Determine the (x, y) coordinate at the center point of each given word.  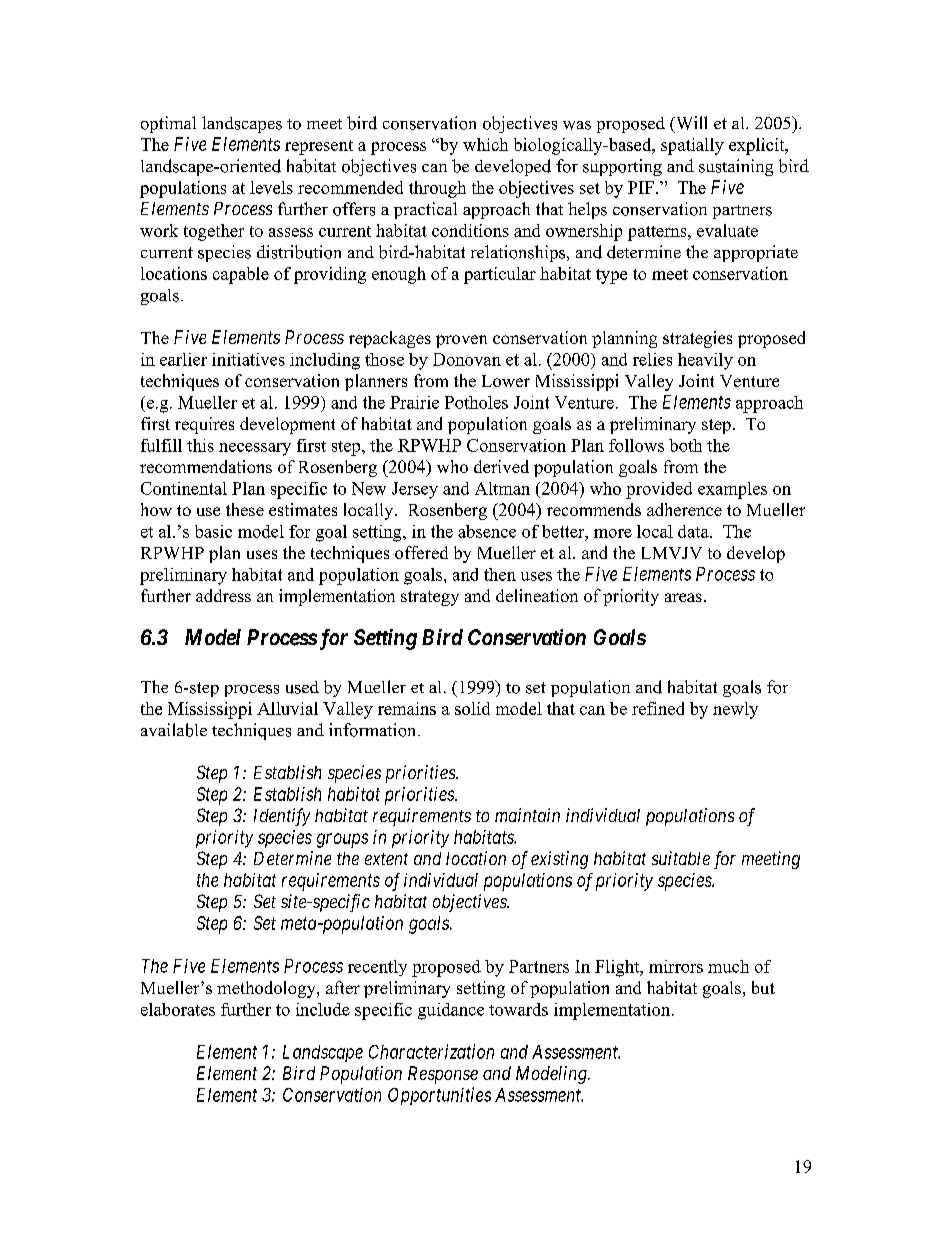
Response (443, 1075)
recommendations (206, 466)
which (485, 144)
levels (271, 187)
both (685, 445)
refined (658, 708)
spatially (692, 146)
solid (472, 708)
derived (501, 466)
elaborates (178, 1009)
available (174, 730)
